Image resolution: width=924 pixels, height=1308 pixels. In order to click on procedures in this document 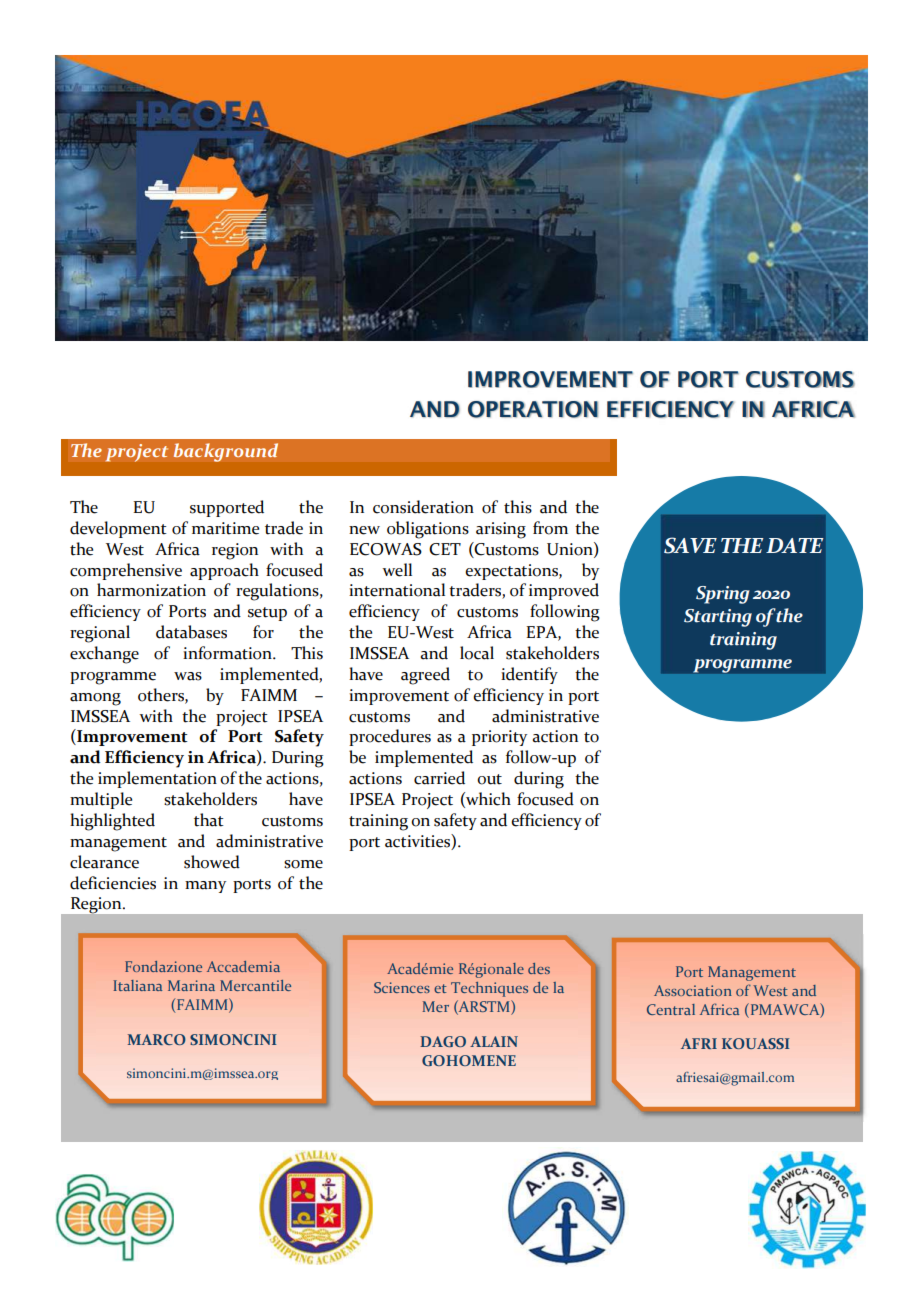, I will do `click(390, 737)`.
